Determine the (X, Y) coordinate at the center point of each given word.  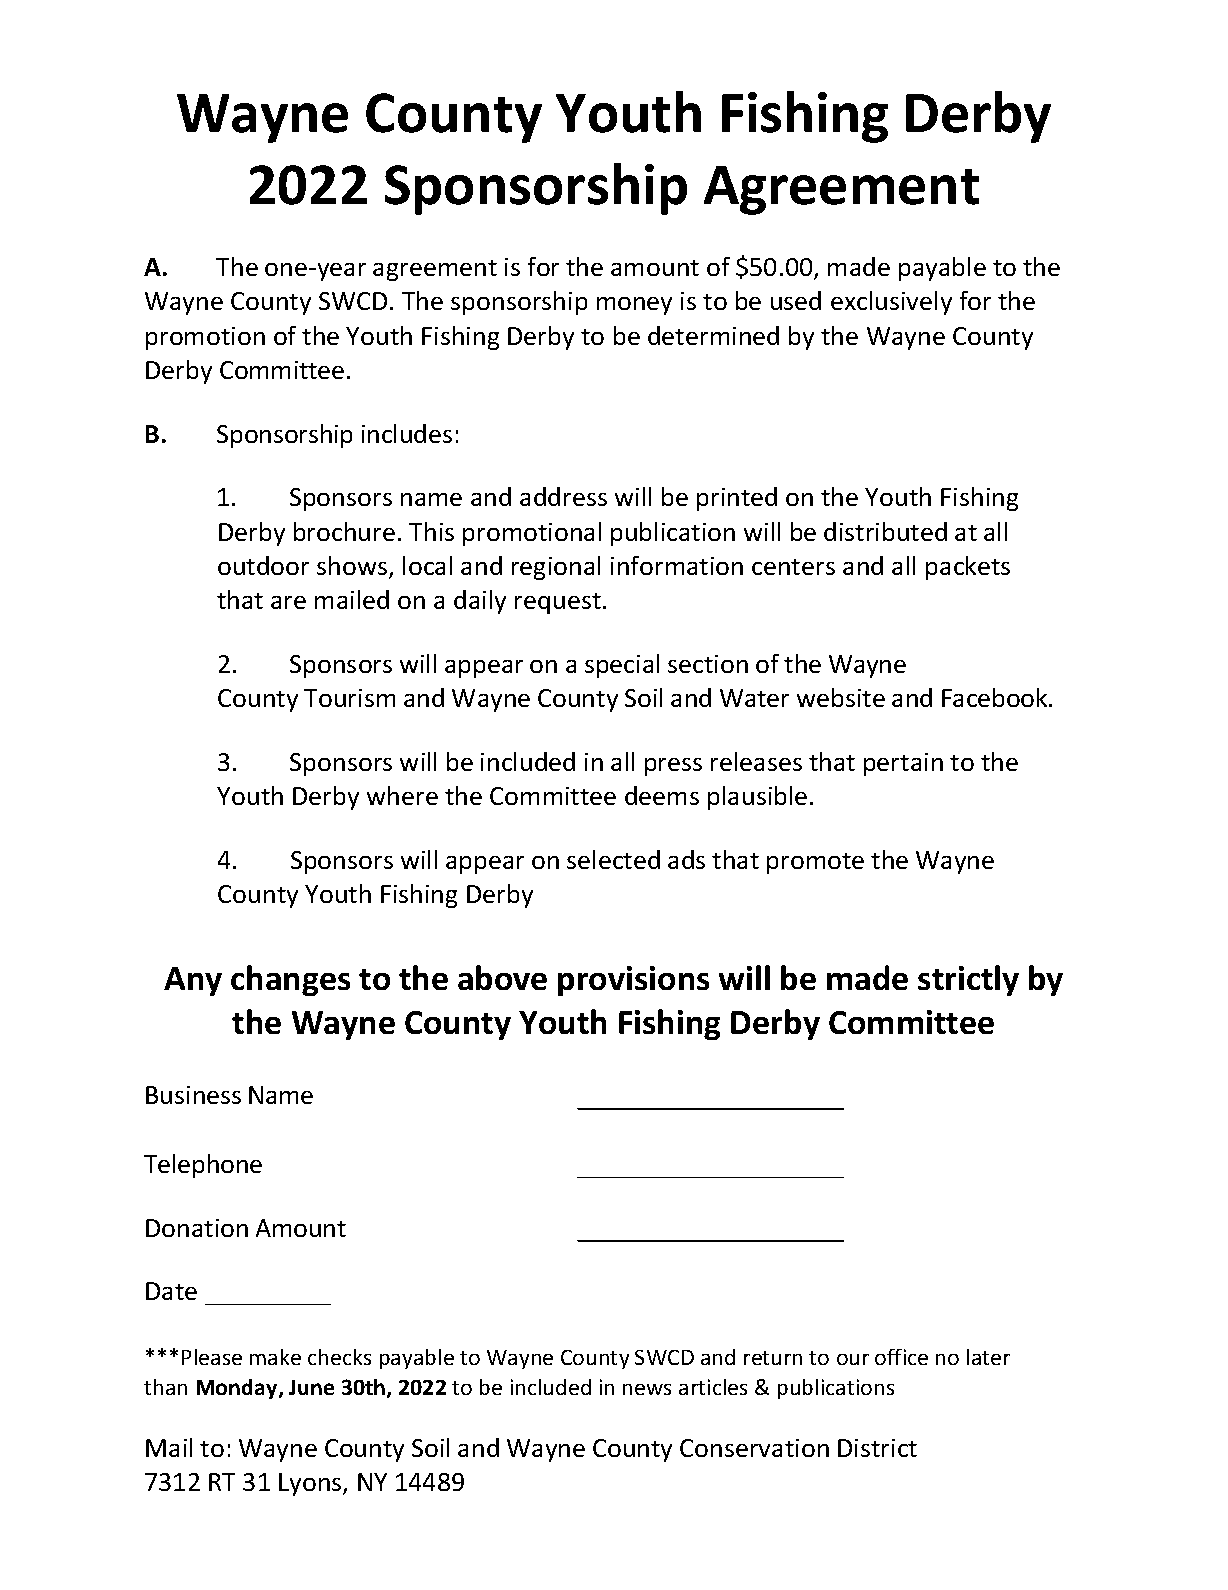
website (841, 697)
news (647, 1389)
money (634, 306)
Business (193, 1095)
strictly (968, 980)
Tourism (349, 698)
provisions (633, 981)
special (622, 666)
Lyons (311, 1484)
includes (407, 433)
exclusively (891, 303)
